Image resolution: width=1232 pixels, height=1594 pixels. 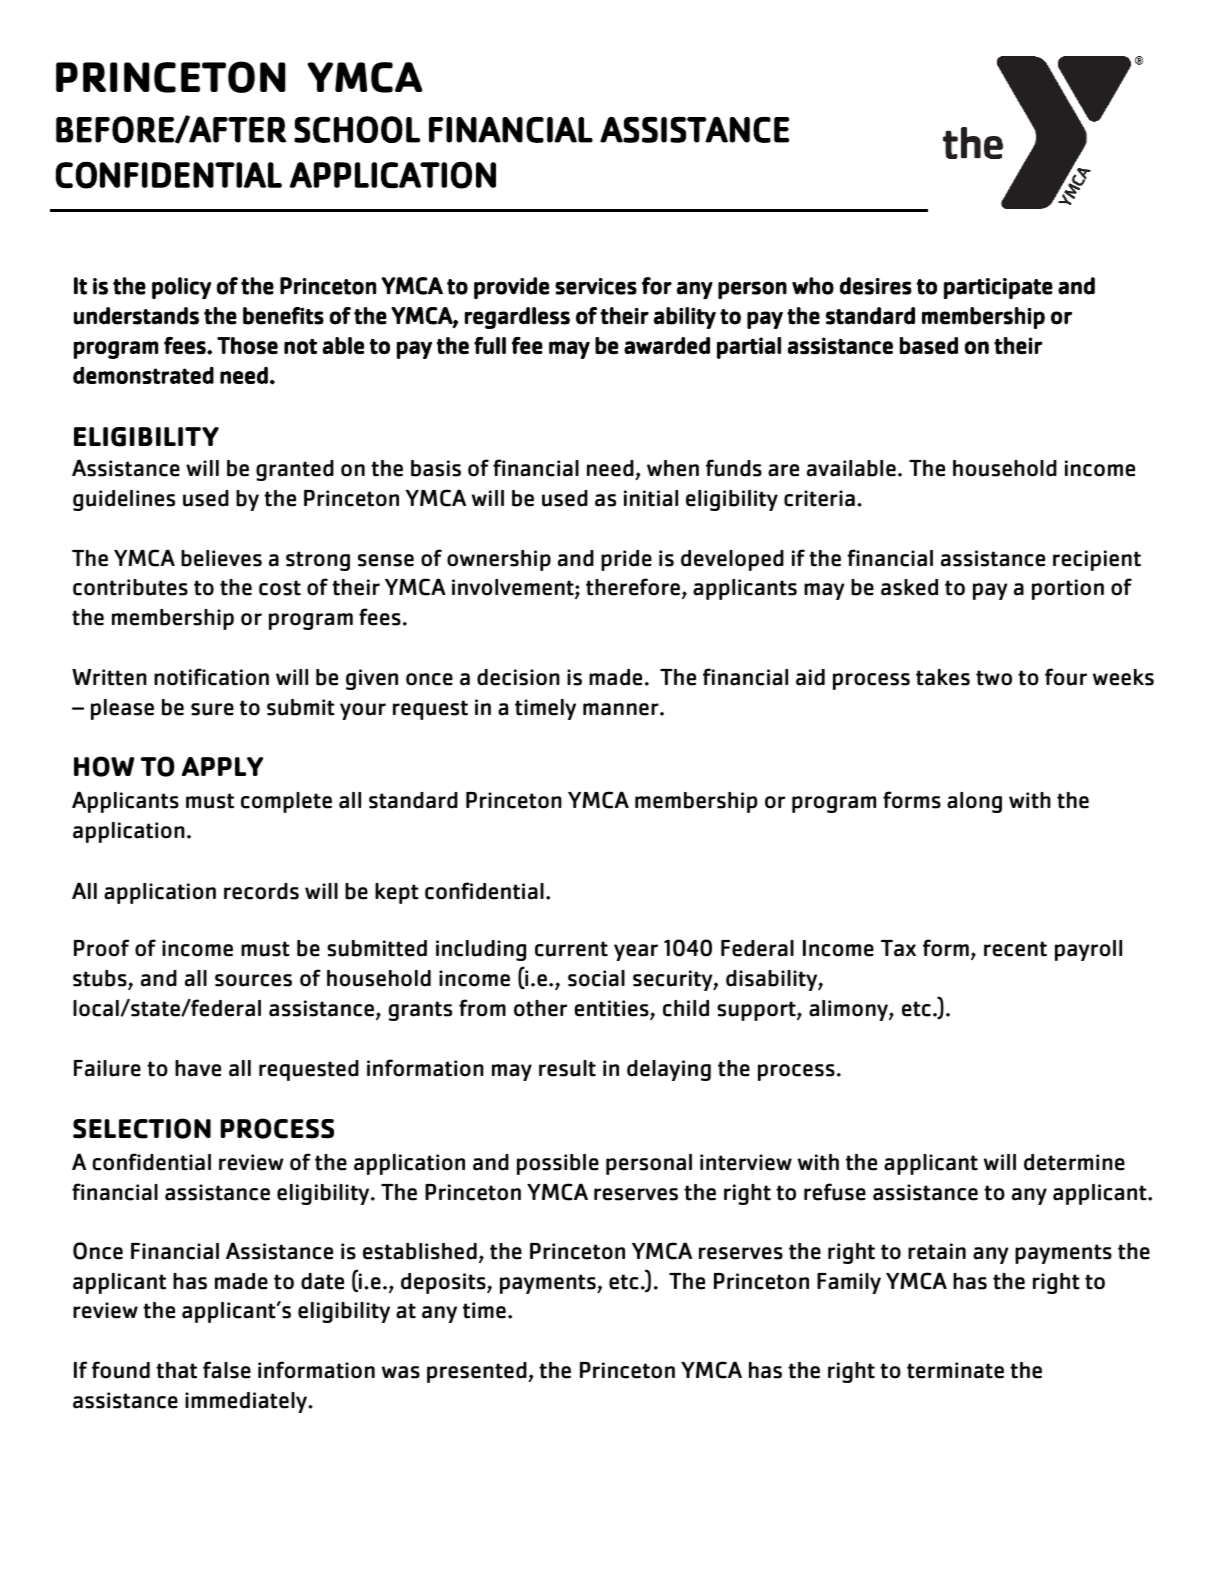 What do you see at coordinates (974, 802) in the image?
I see `along` at bounding box center [974, 802].
